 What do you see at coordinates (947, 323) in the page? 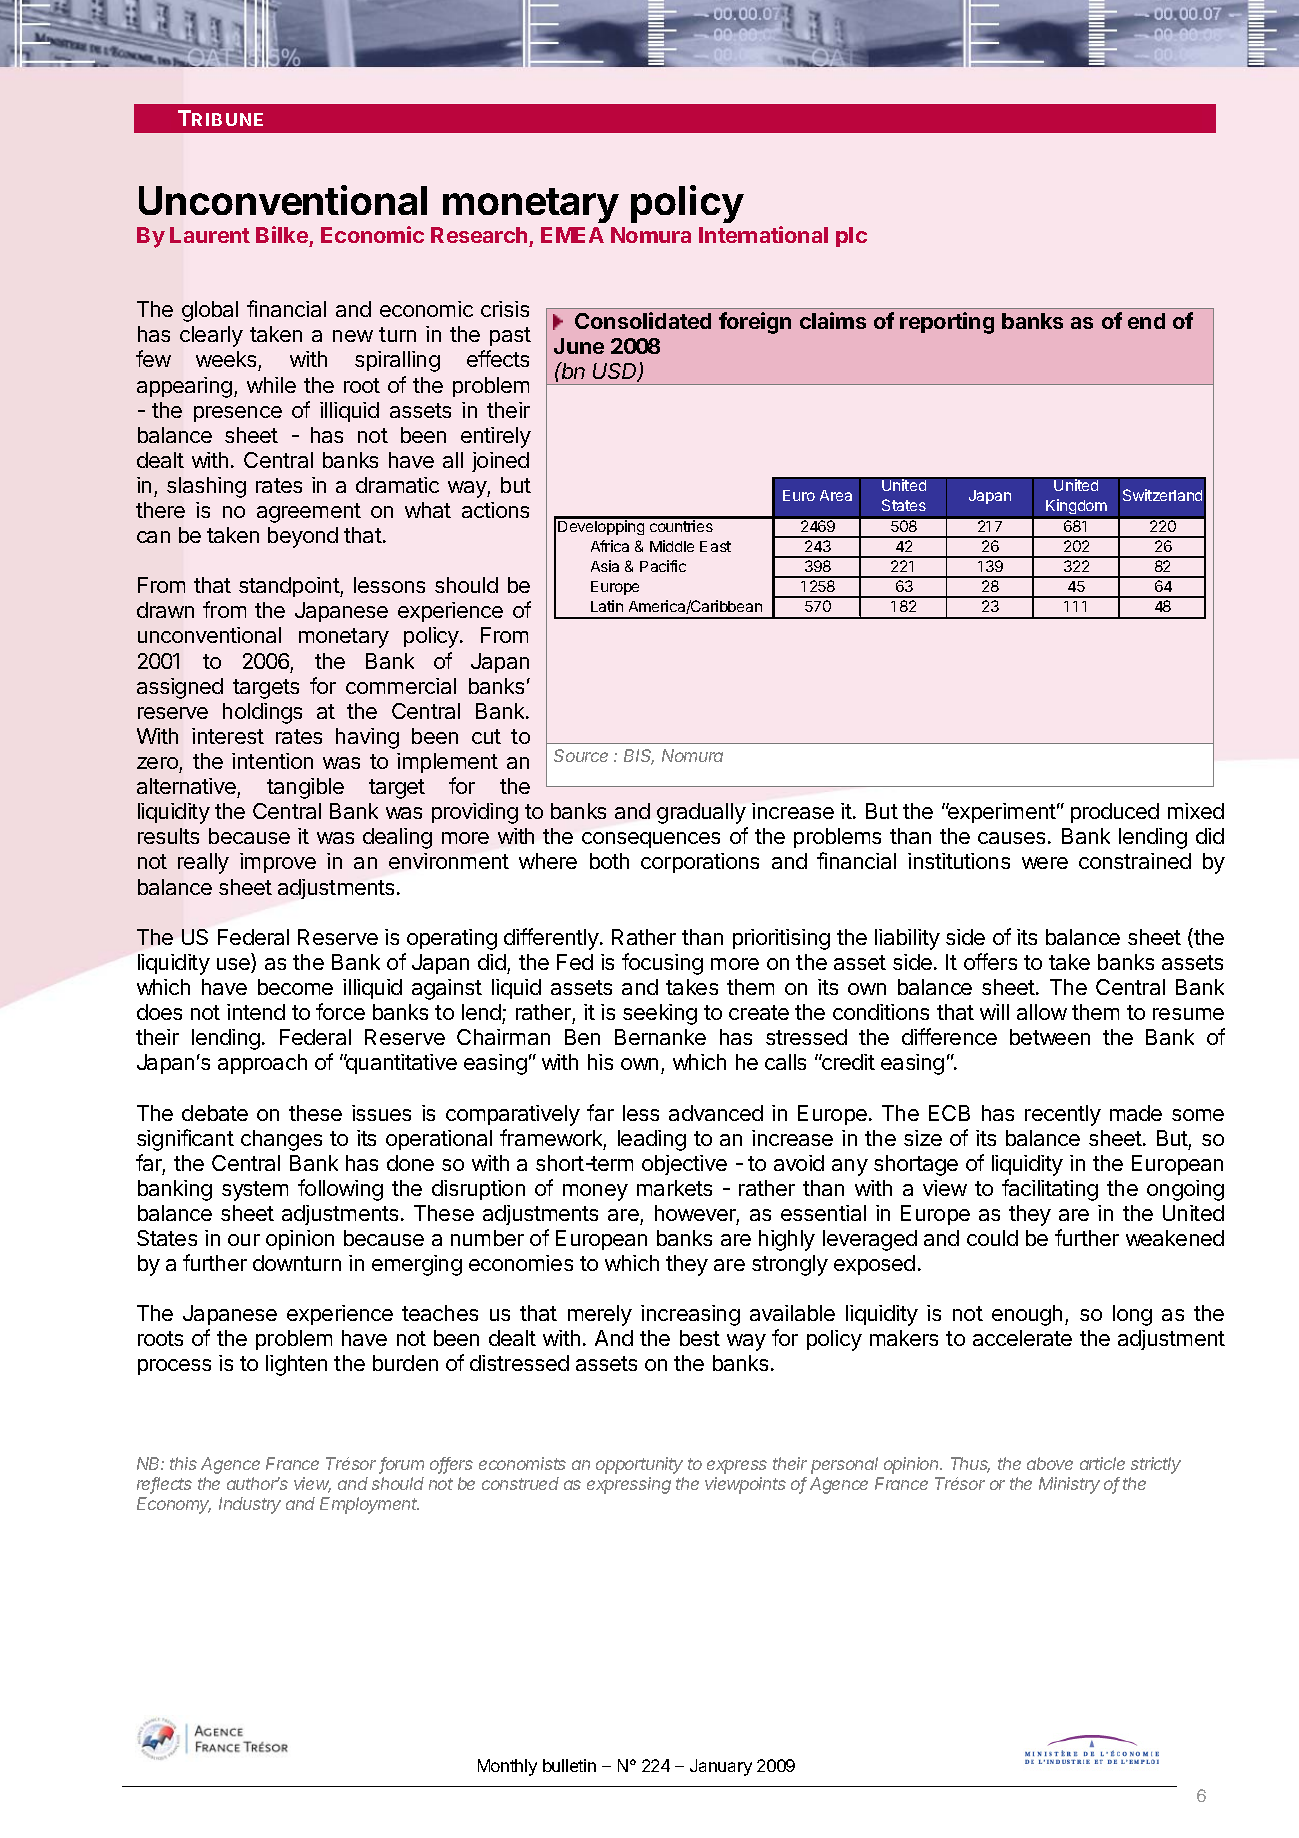
I see `reporting` at bounding box center [947, 323].
